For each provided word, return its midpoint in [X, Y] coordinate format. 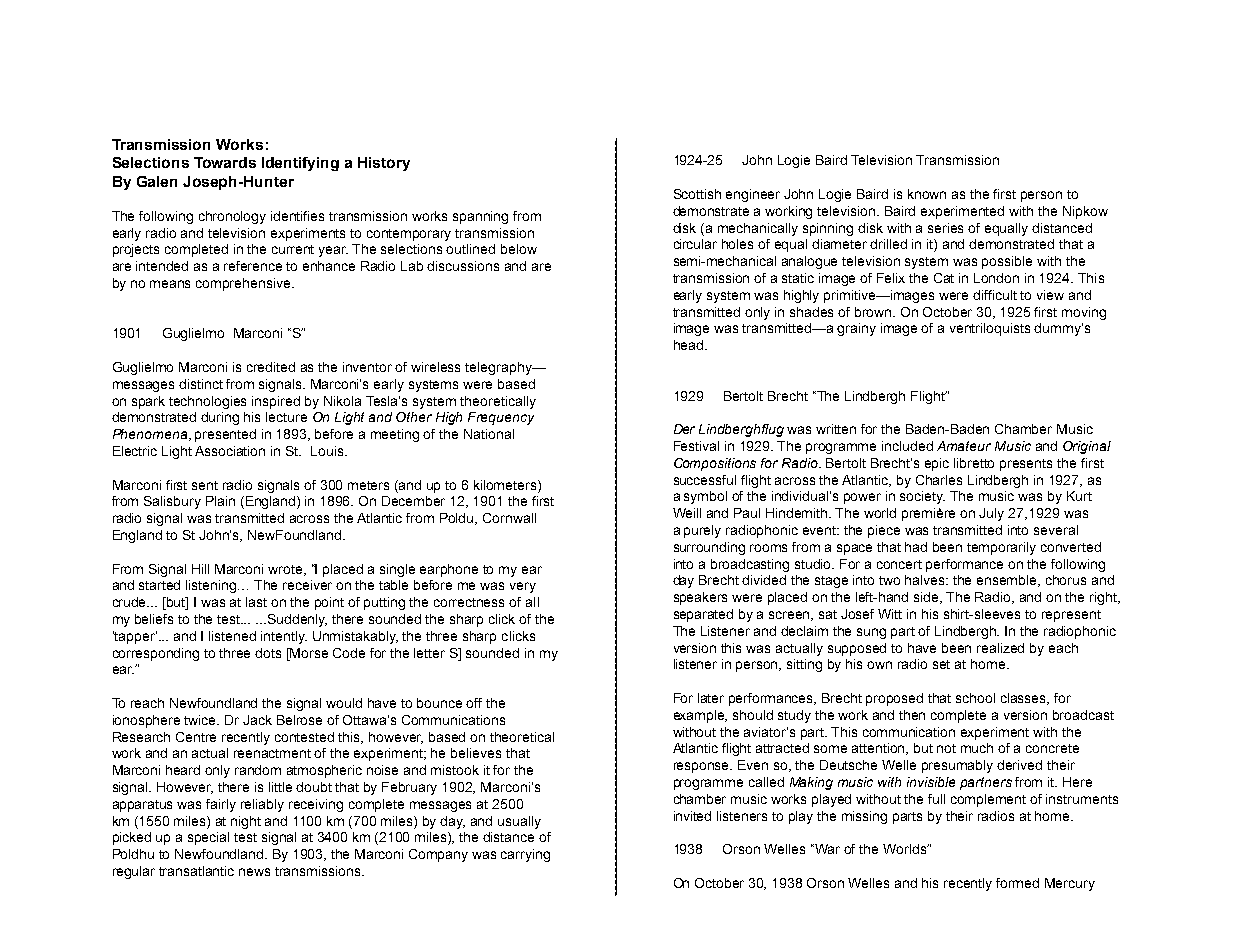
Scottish [697, 194]
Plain [220, 501]
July [991, 514]
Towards [225, 162]
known [927, 194]
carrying [525, 855]
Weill [687, 513]
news [254, 872]
